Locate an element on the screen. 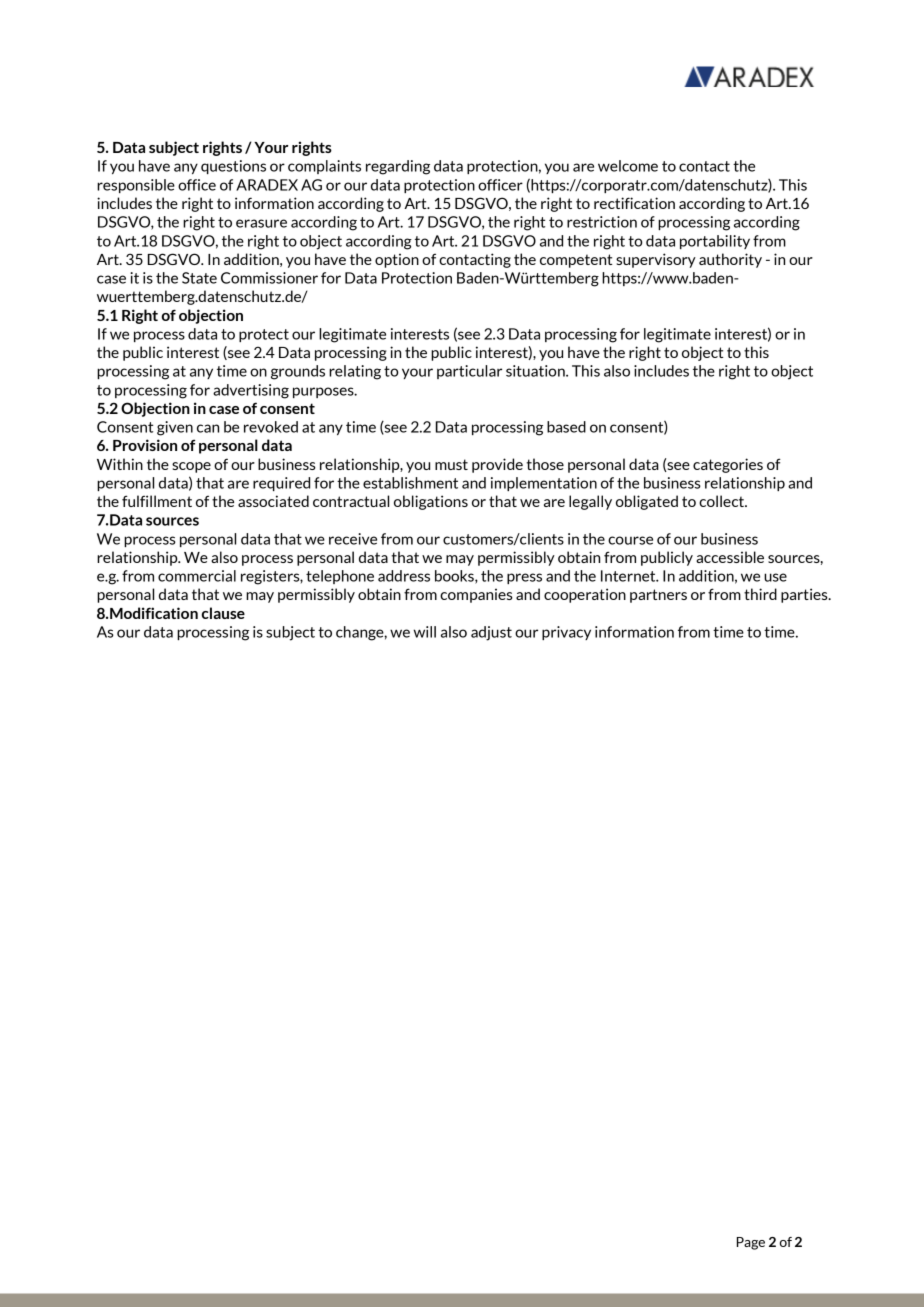 This screenshot has width=924, height=1307. regarding is located at coordinates (398, 167).
